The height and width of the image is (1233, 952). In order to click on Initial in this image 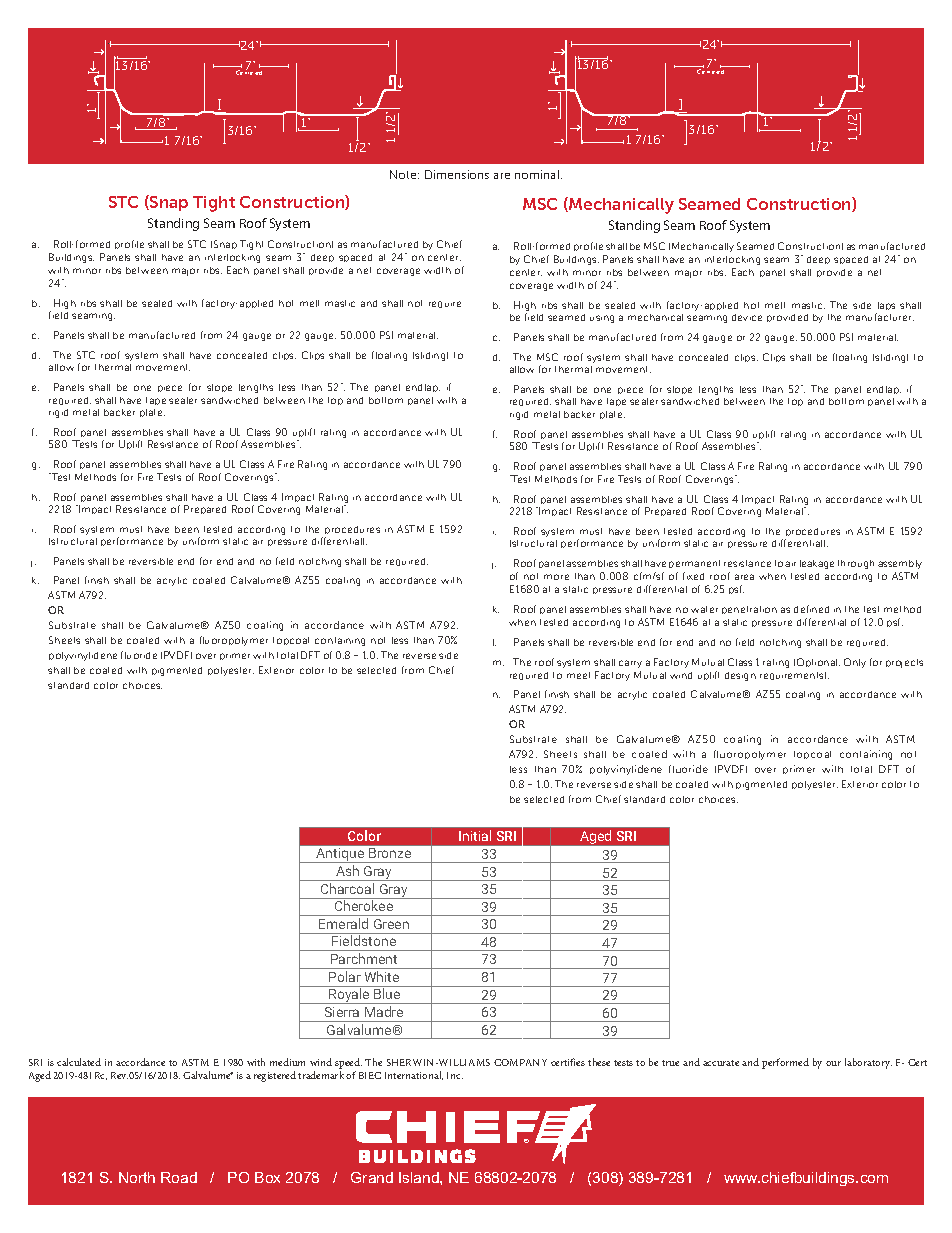, I will do `click(475, 835)`.
